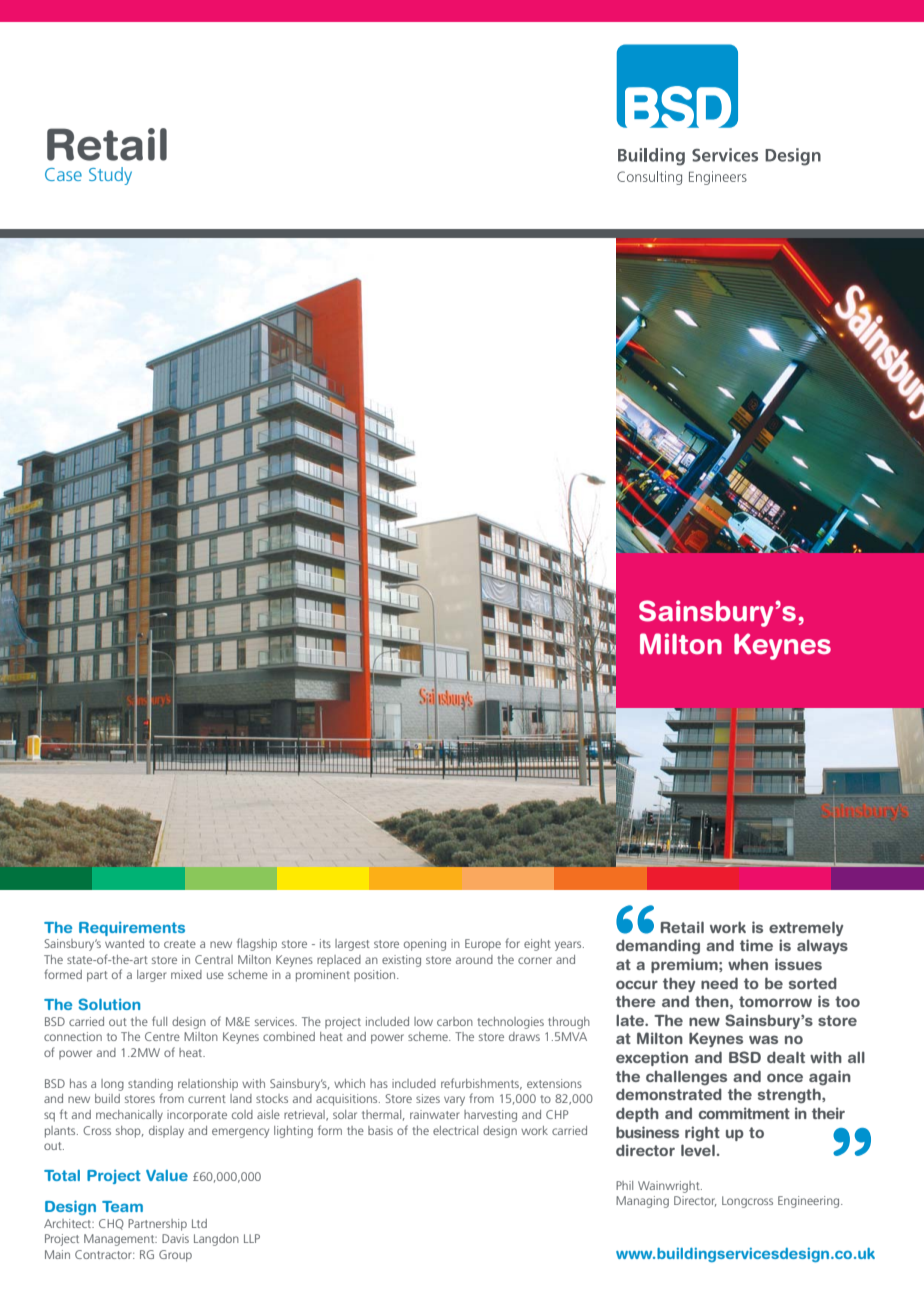  Describe the element at coordinates (110, 176) in the page. I see `Study` at that location.
